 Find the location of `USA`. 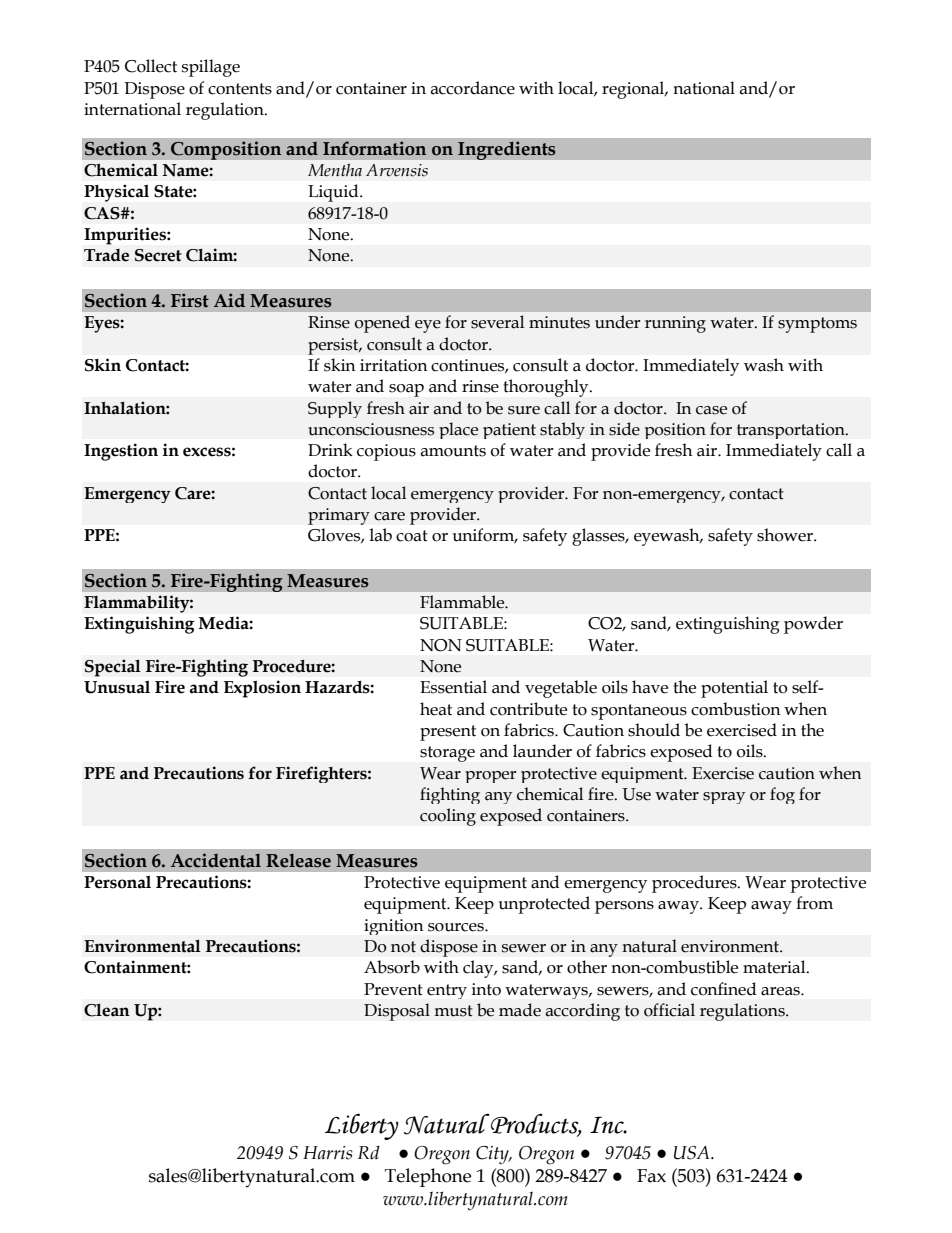

USA is located at coordinates (693, 1153).
